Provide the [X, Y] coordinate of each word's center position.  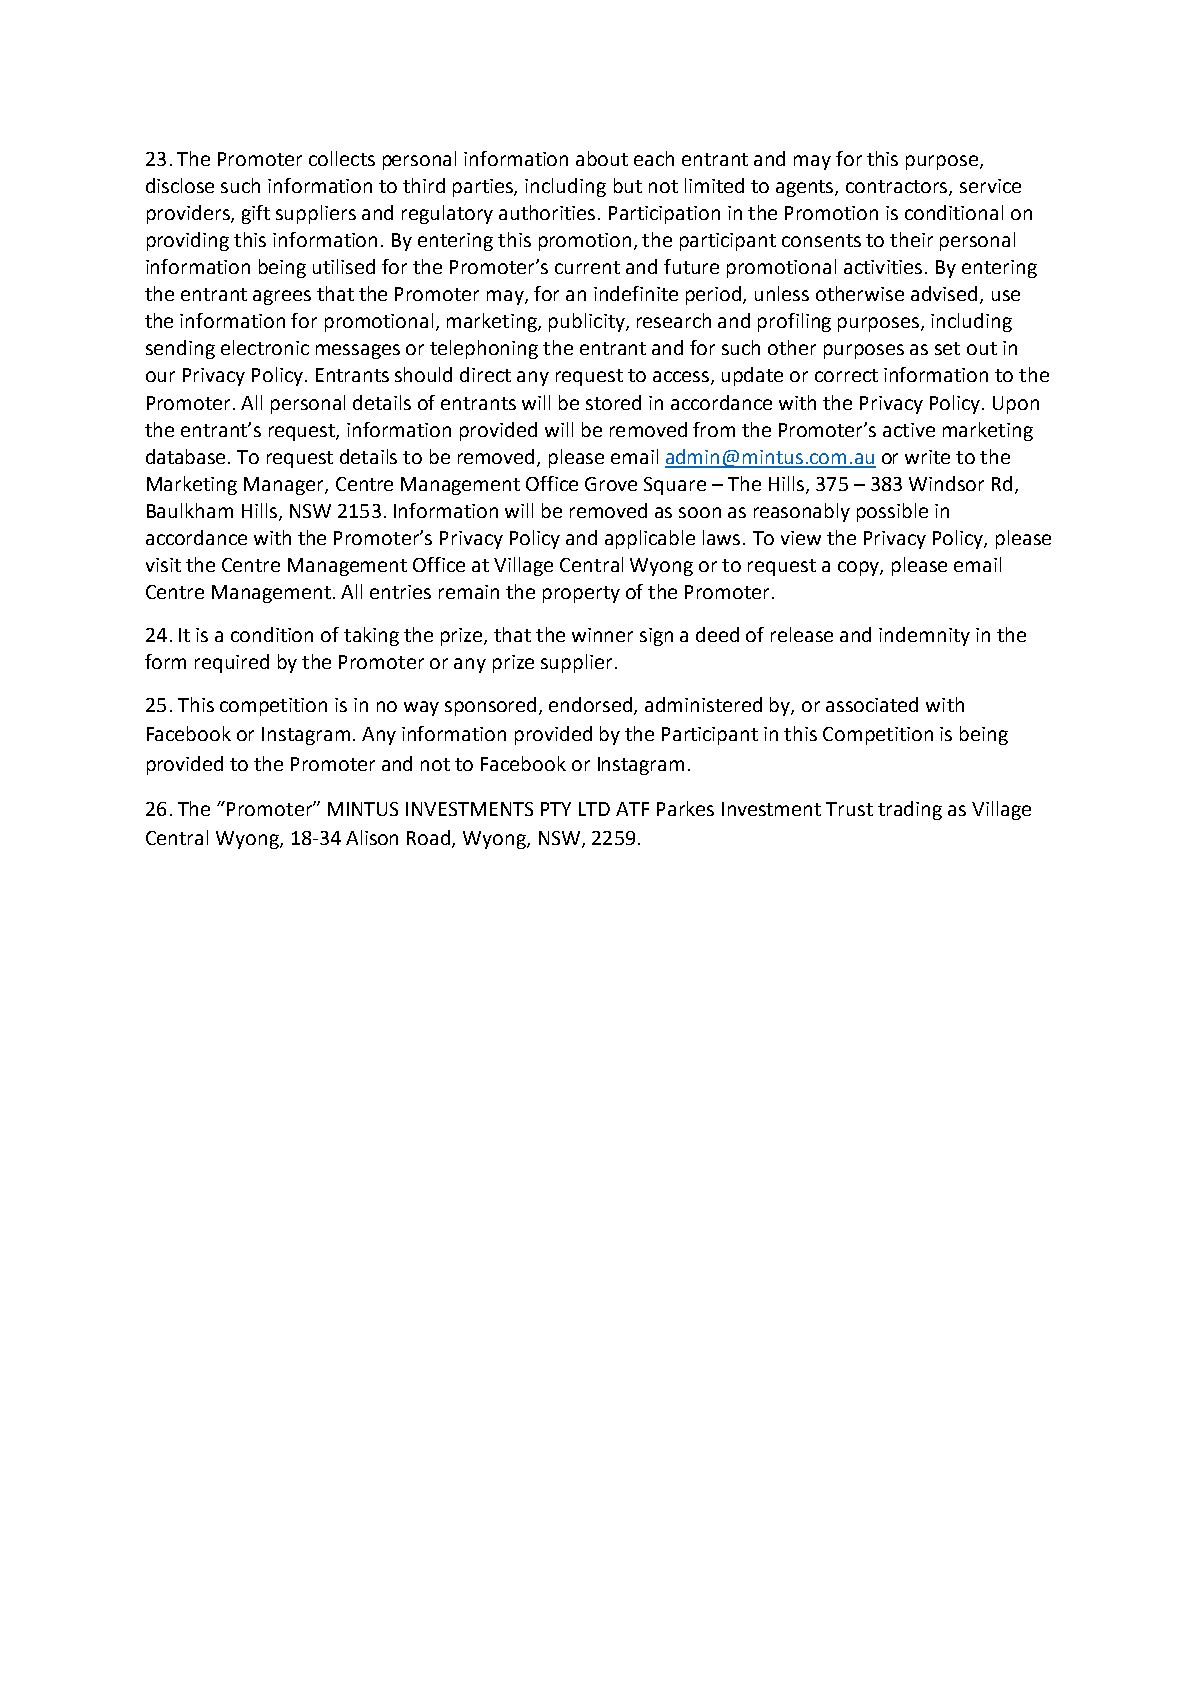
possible [892, 512]
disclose [180, 185]
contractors [898, 188]
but [628, 185]
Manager [285, 486]
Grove [611, 484]
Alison [372, 837]
